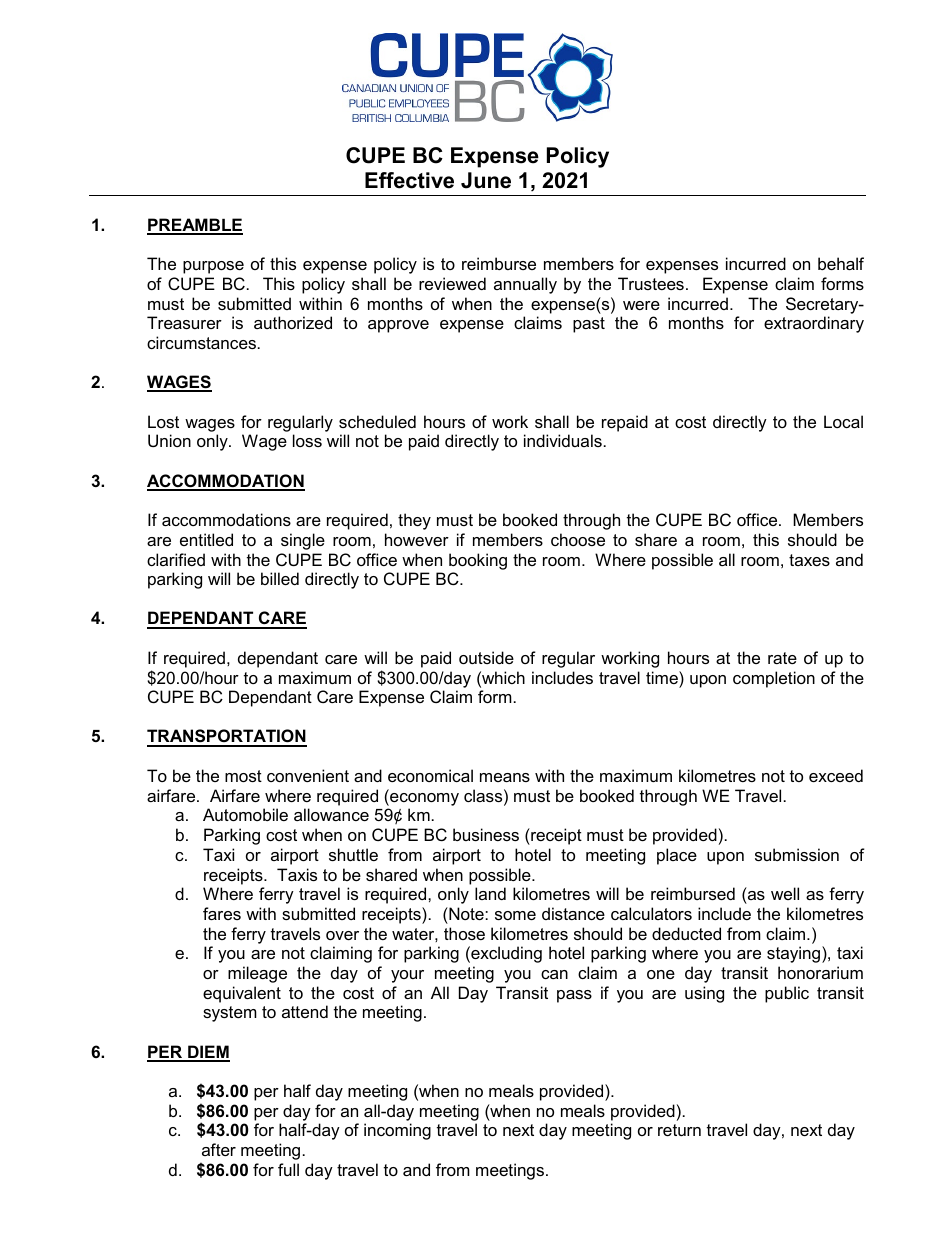 This screenshot has height=1233, width=952. What do you see at coordinates (486, 180) in the screenshot?
I see `June` at bounding box center [486, 180].
